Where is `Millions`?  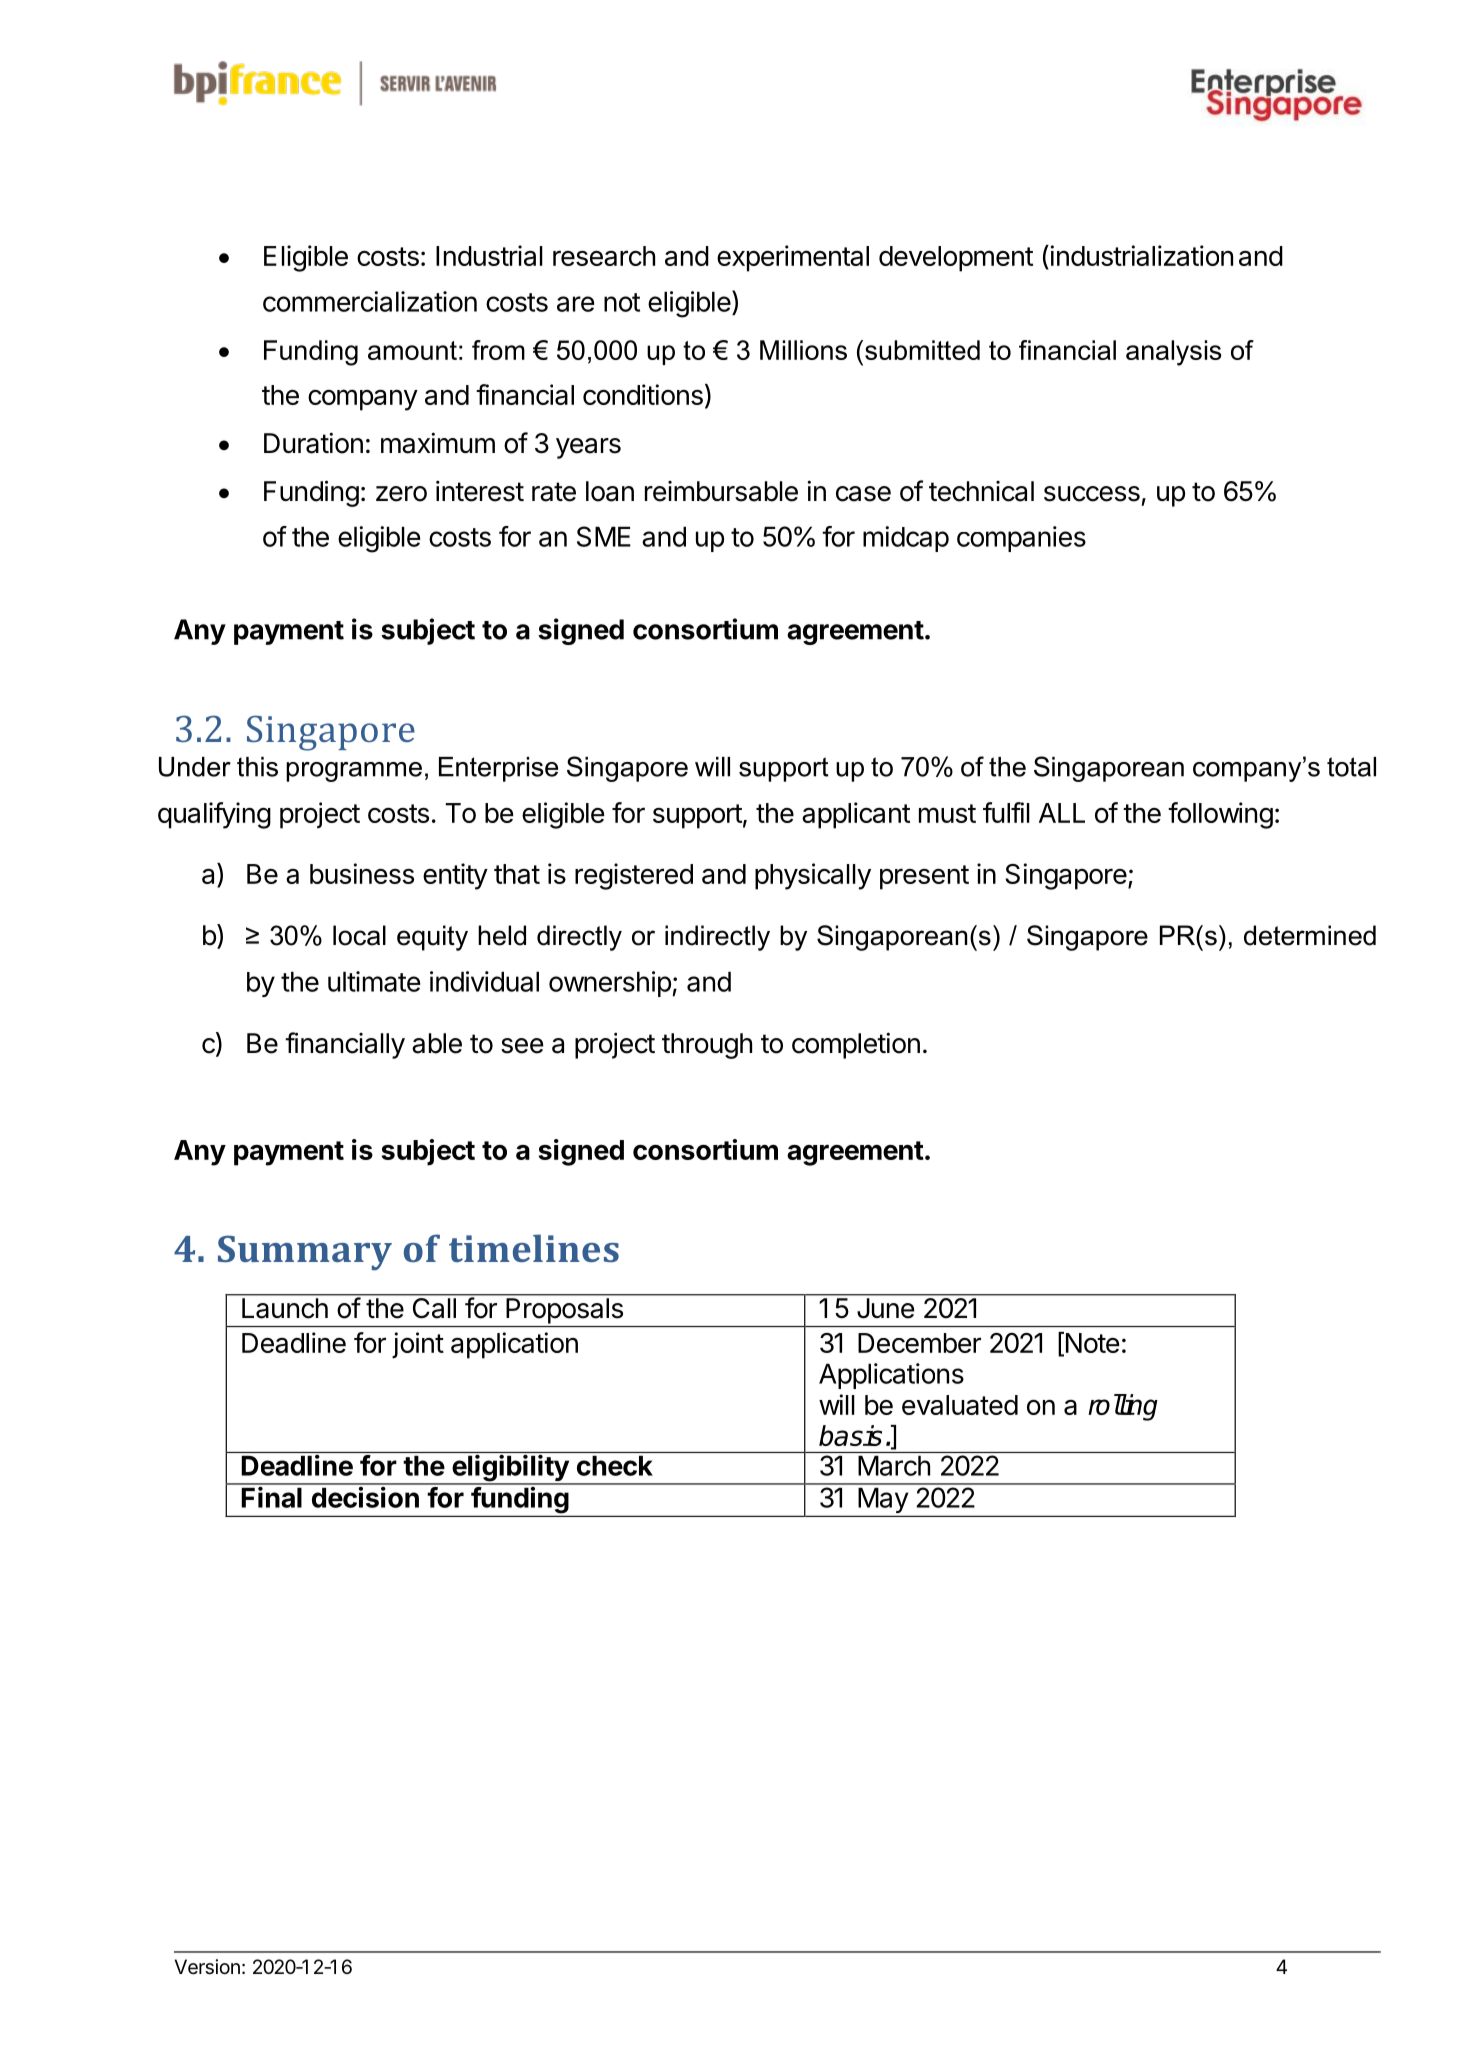
Millions is located at coordinates (803, 350).
